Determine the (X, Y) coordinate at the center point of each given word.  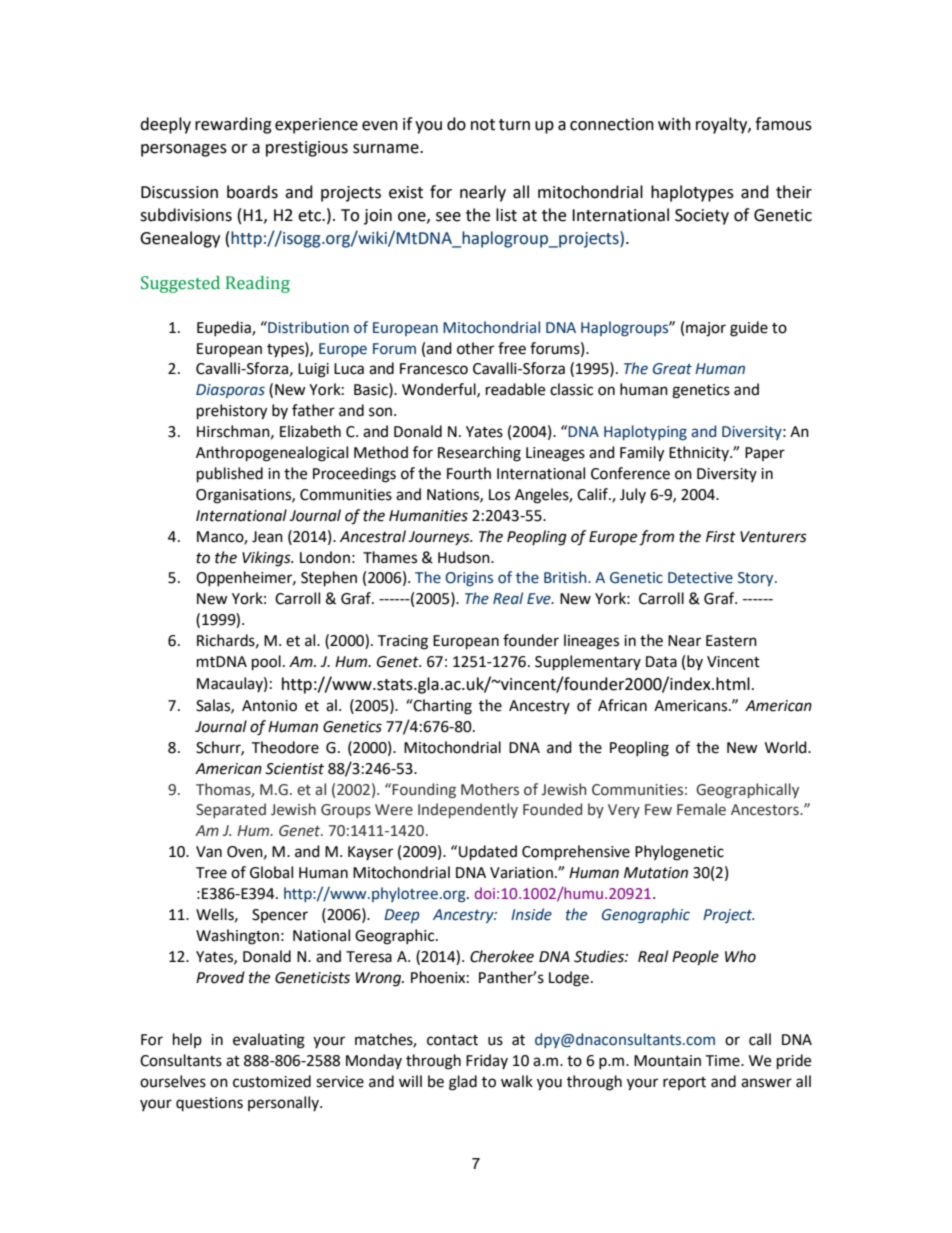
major (706, 329)
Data (661, 662)
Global (271, 872)
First (721, 537)
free (512, 348)
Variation (521, 873)
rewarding (233, 125)
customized (272, 1081)
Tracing (402, 642)
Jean (267, 537)
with (674, 124)
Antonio (269, 706)
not (483, 125)
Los (499, 495)
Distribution (307, 327)
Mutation (656, 873)
